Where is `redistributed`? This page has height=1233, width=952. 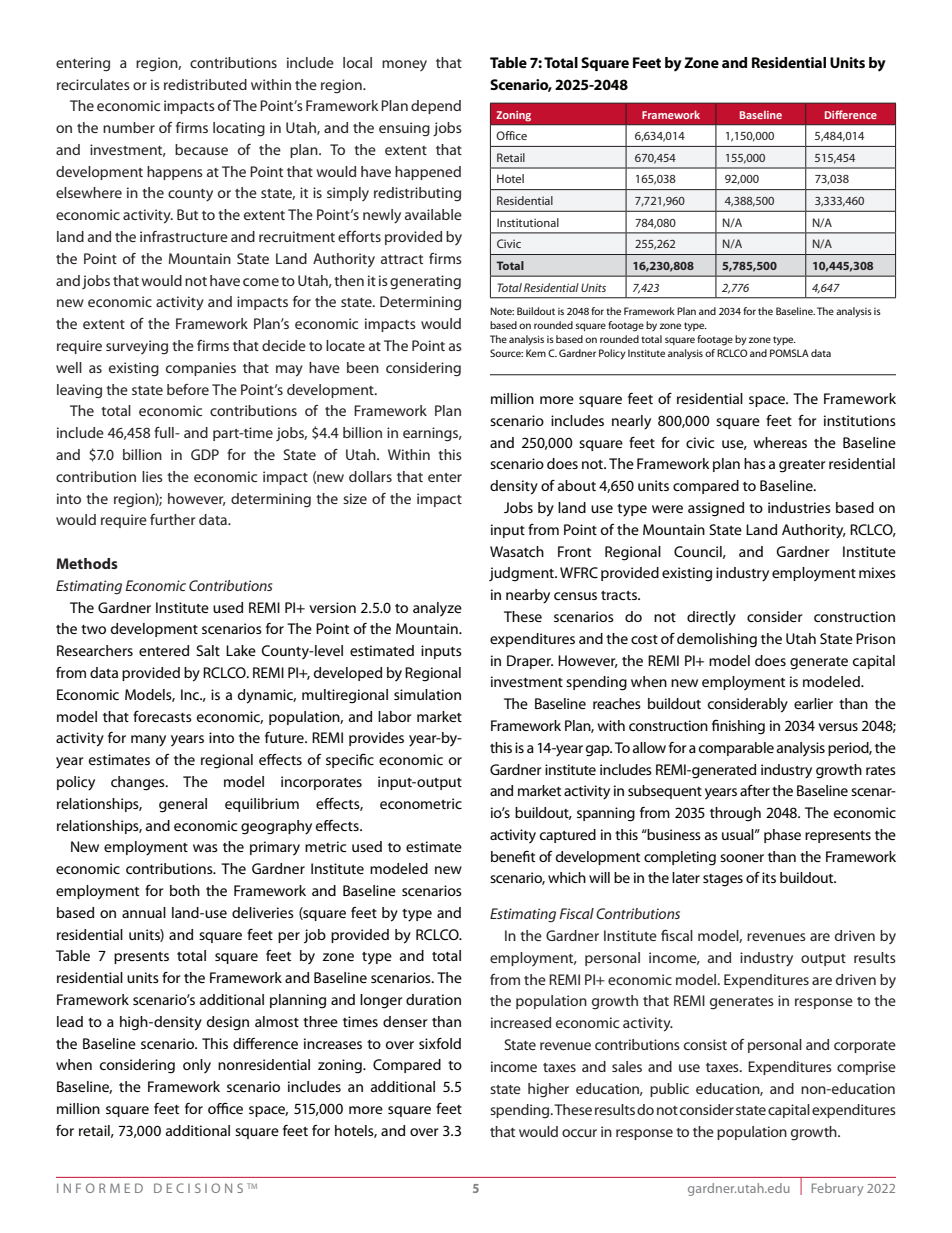 redistributed is located at coordinates (205, 84).
